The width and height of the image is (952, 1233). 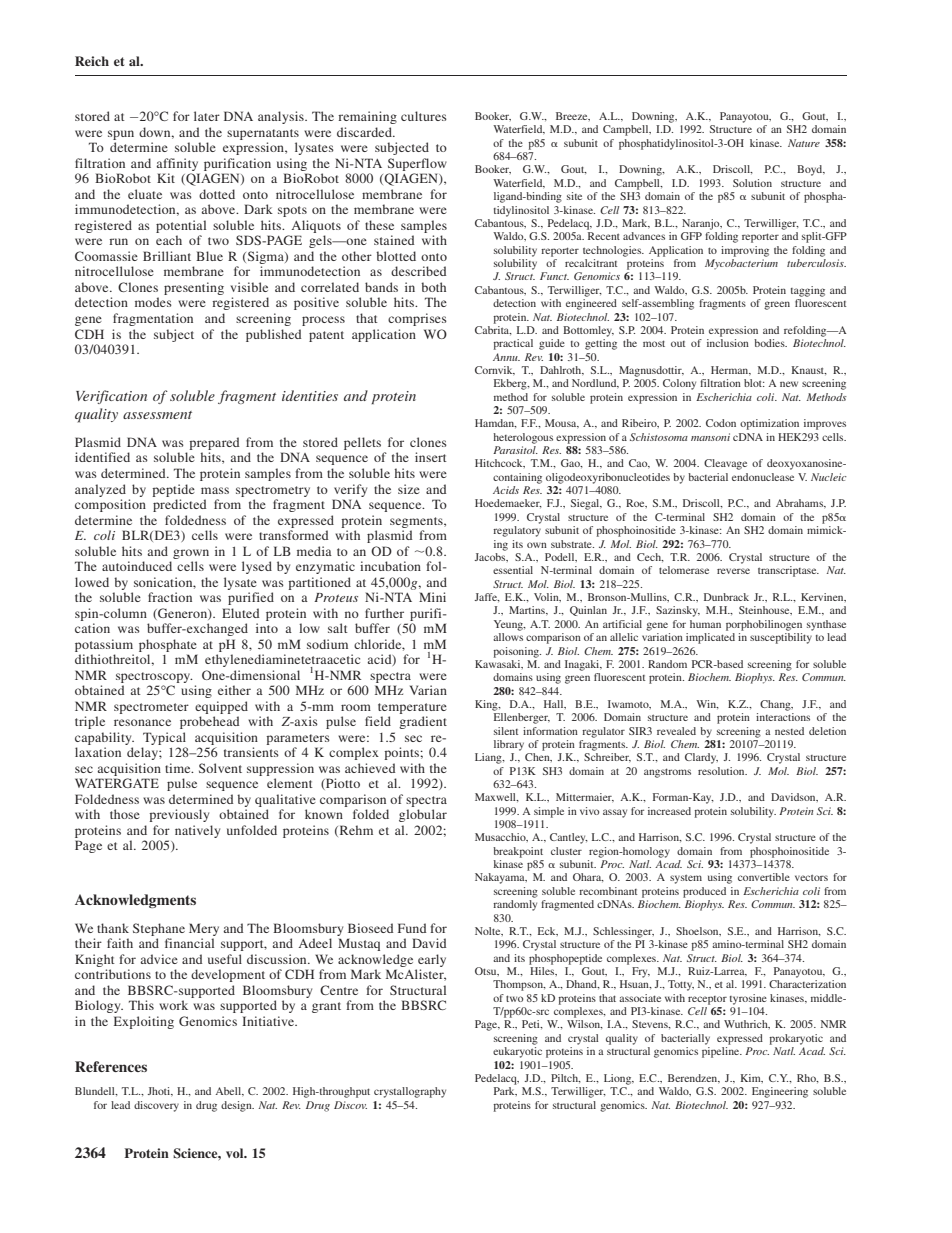 I want to click on References, so click(x=111, y=1066).
